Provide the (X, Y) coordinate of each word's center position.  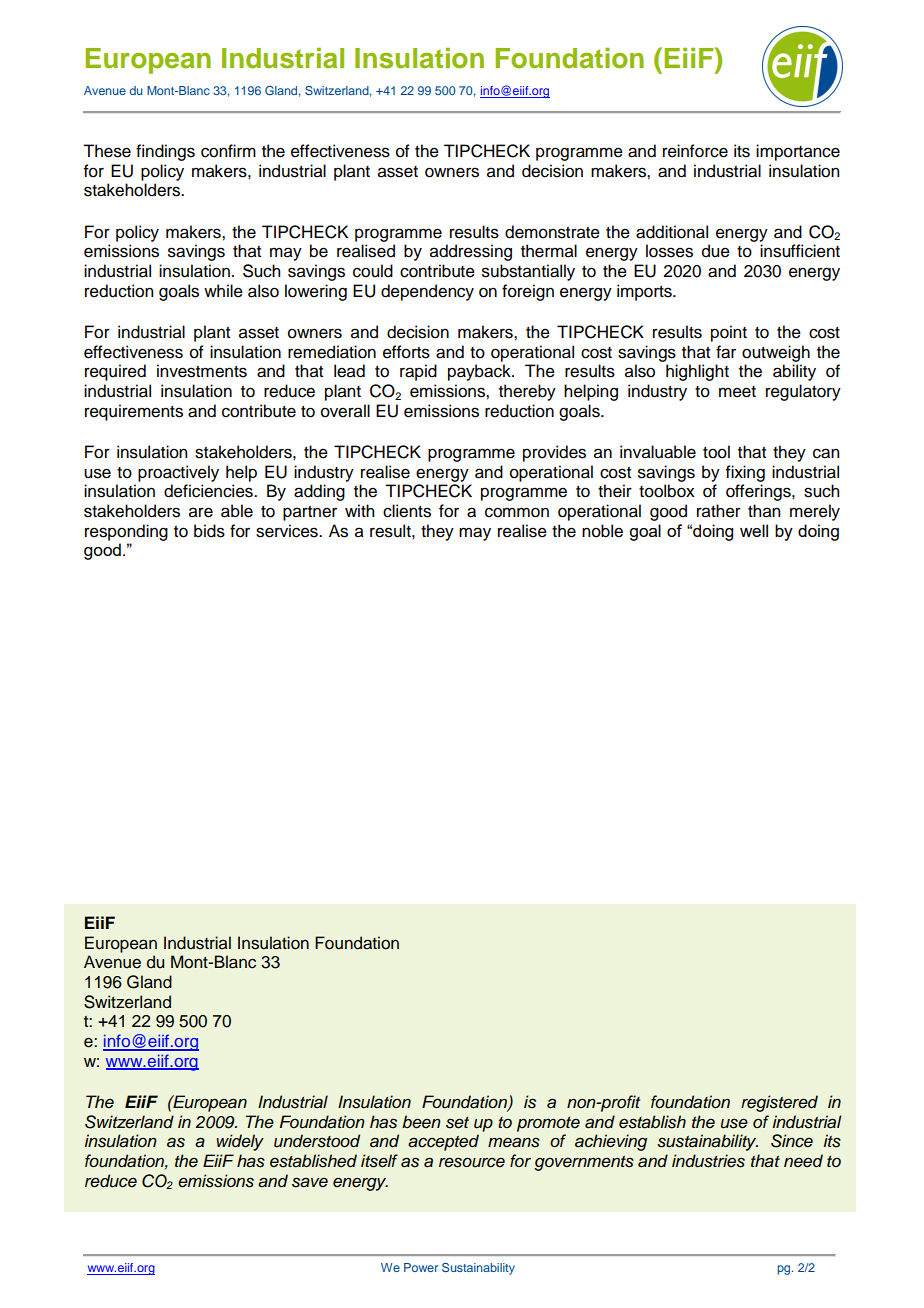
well (754, 530)
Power (421, 1267)
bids (209, 531)
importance (798, 152)
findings (165, 152)
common (517, 512)
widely (240, 1142)
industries (708, 1161)
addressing (471, 252)
